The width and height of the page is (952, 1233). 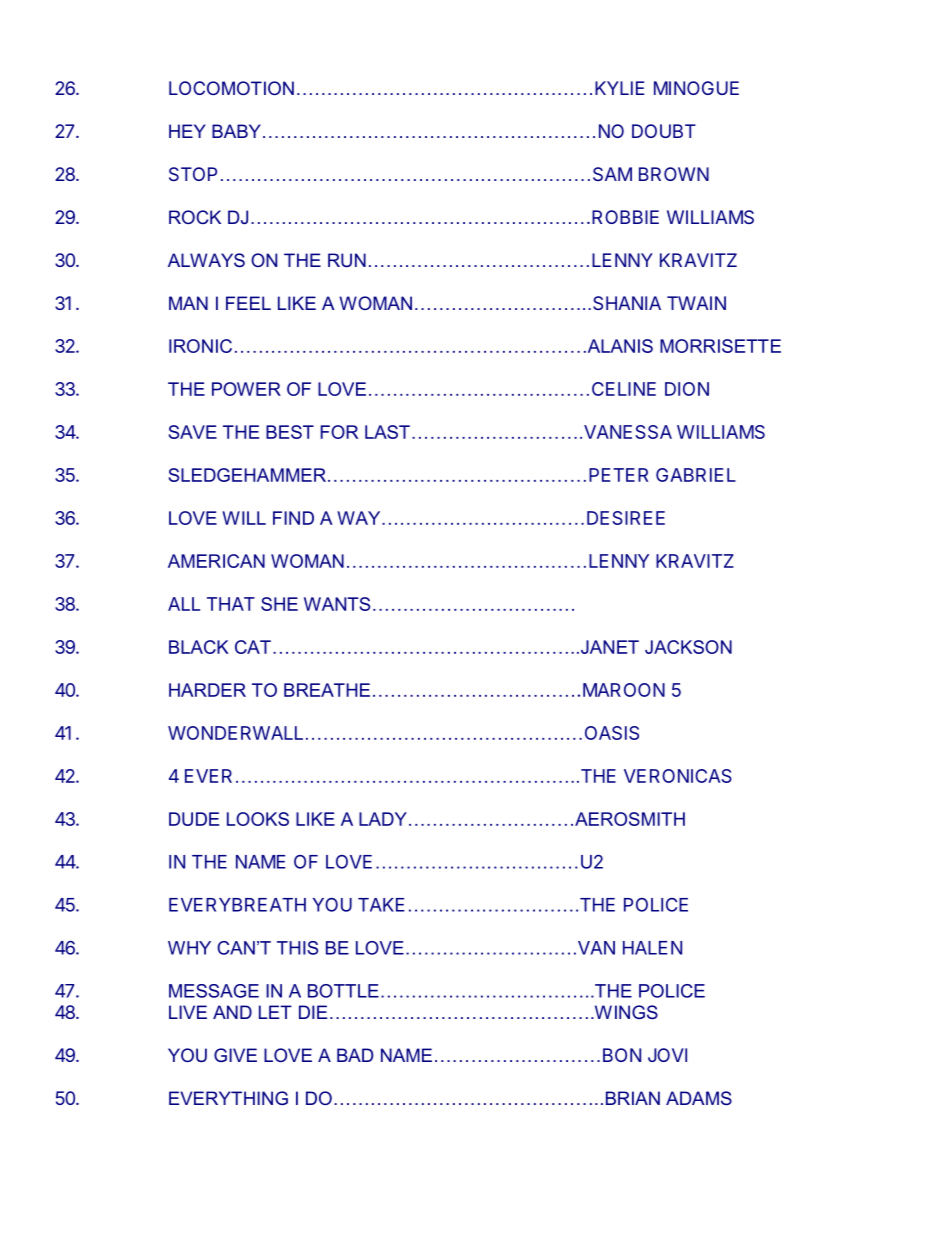 I want to click on MINOGUE, so click(x=696, y=88).
